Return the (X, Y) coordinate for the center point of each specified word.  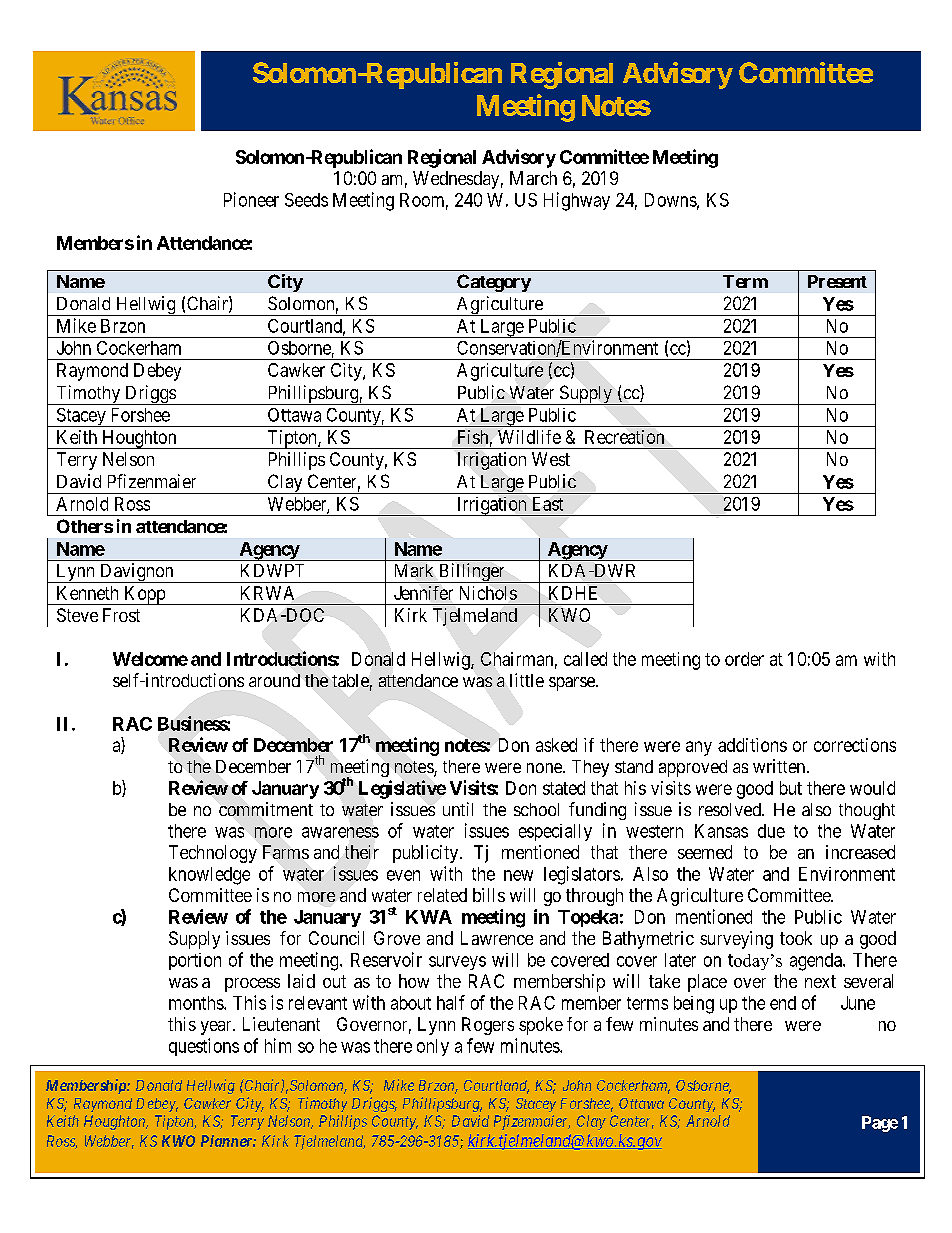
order (744, 659)
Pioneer (251, 199)
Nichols (488, 593)
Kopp (144, 595)
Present (837, 281)
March (533, 178)
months (197, 1003)
